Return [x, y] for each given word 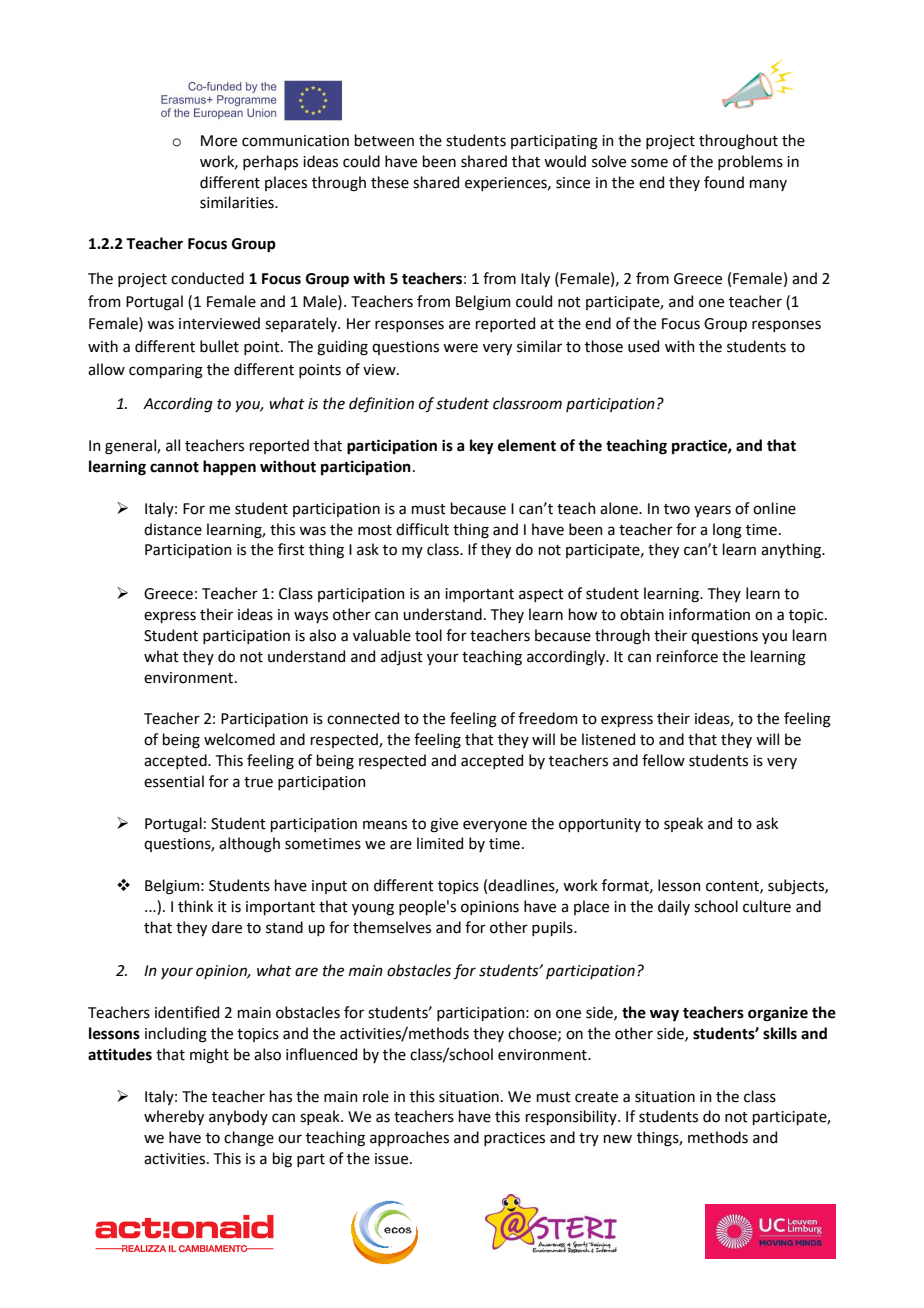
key [482, 447]
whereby [174, 1117]
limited [440, 843]
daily [674, 907]
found [724, 182]
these [390, 182]
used [643, 346]
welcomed [239, 739]
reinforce [687, 656]
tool [428, 635]
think [195, 906]
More [219, 141]
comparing [166, 371]
